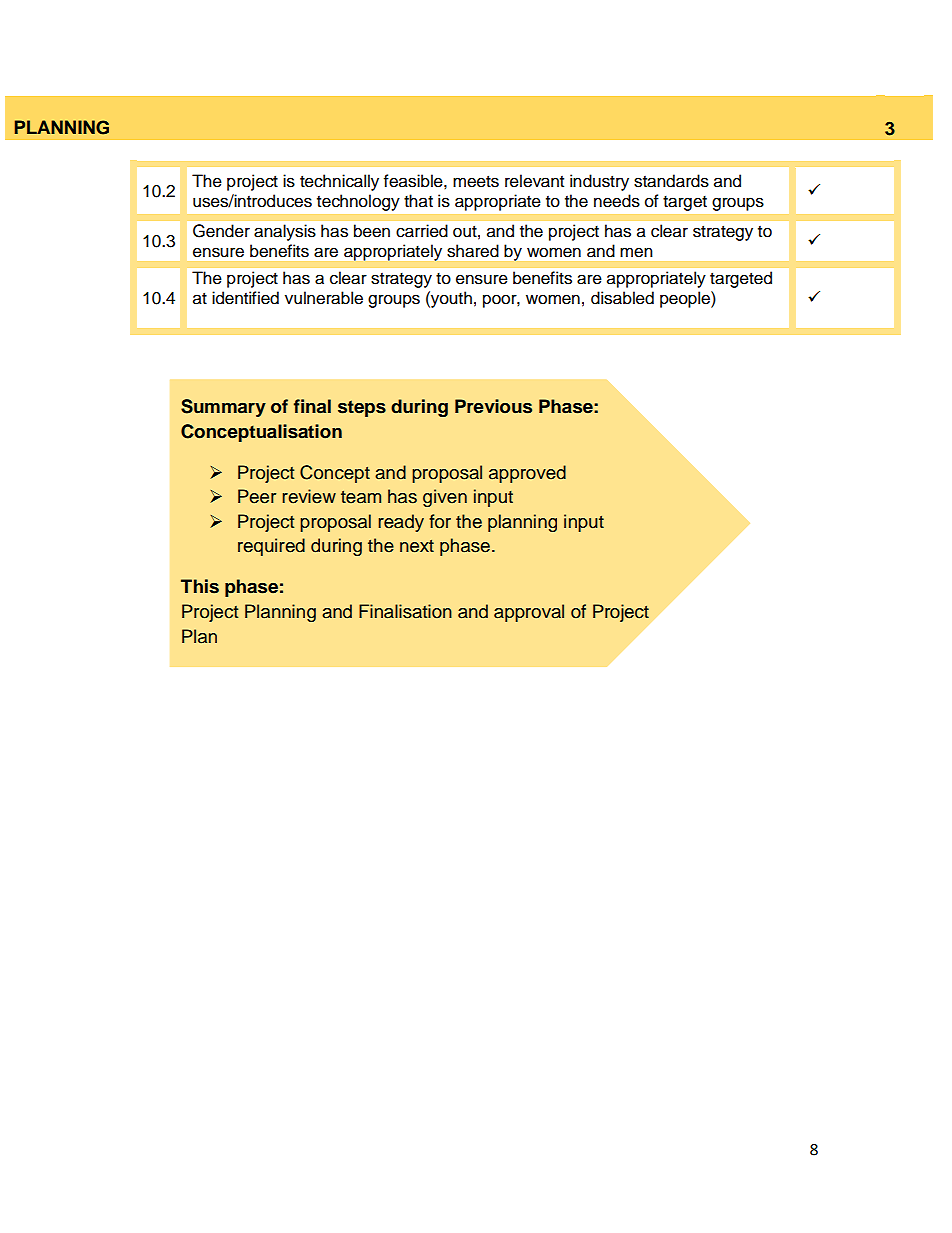  Describe the element at coordinates (339, 182) in the document. I see `technically` at that location.
